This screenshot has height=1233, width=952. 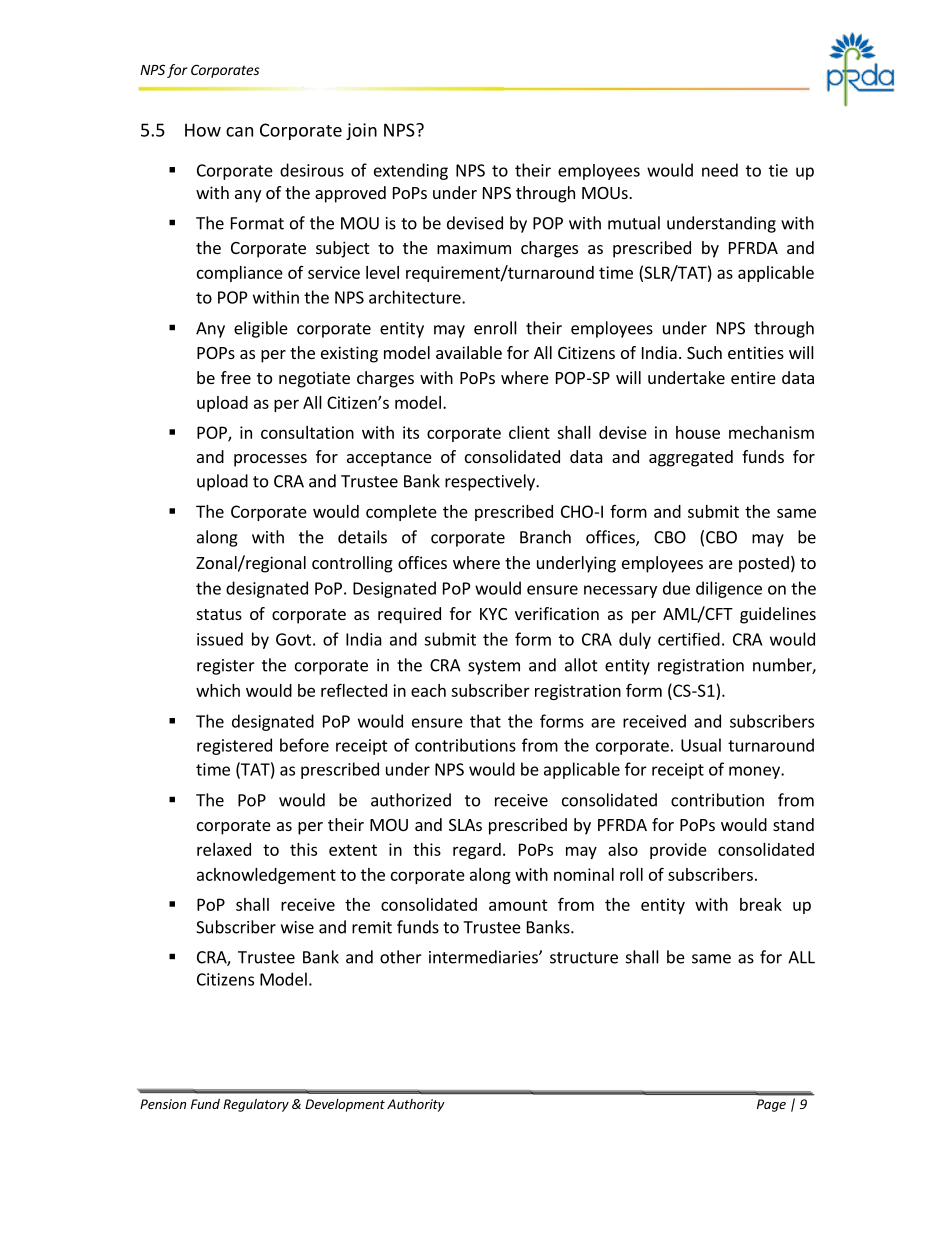 What do you see at coordinates (411, 171) in the screenshot?
I see `extending` at bounding box center [411, 171].
